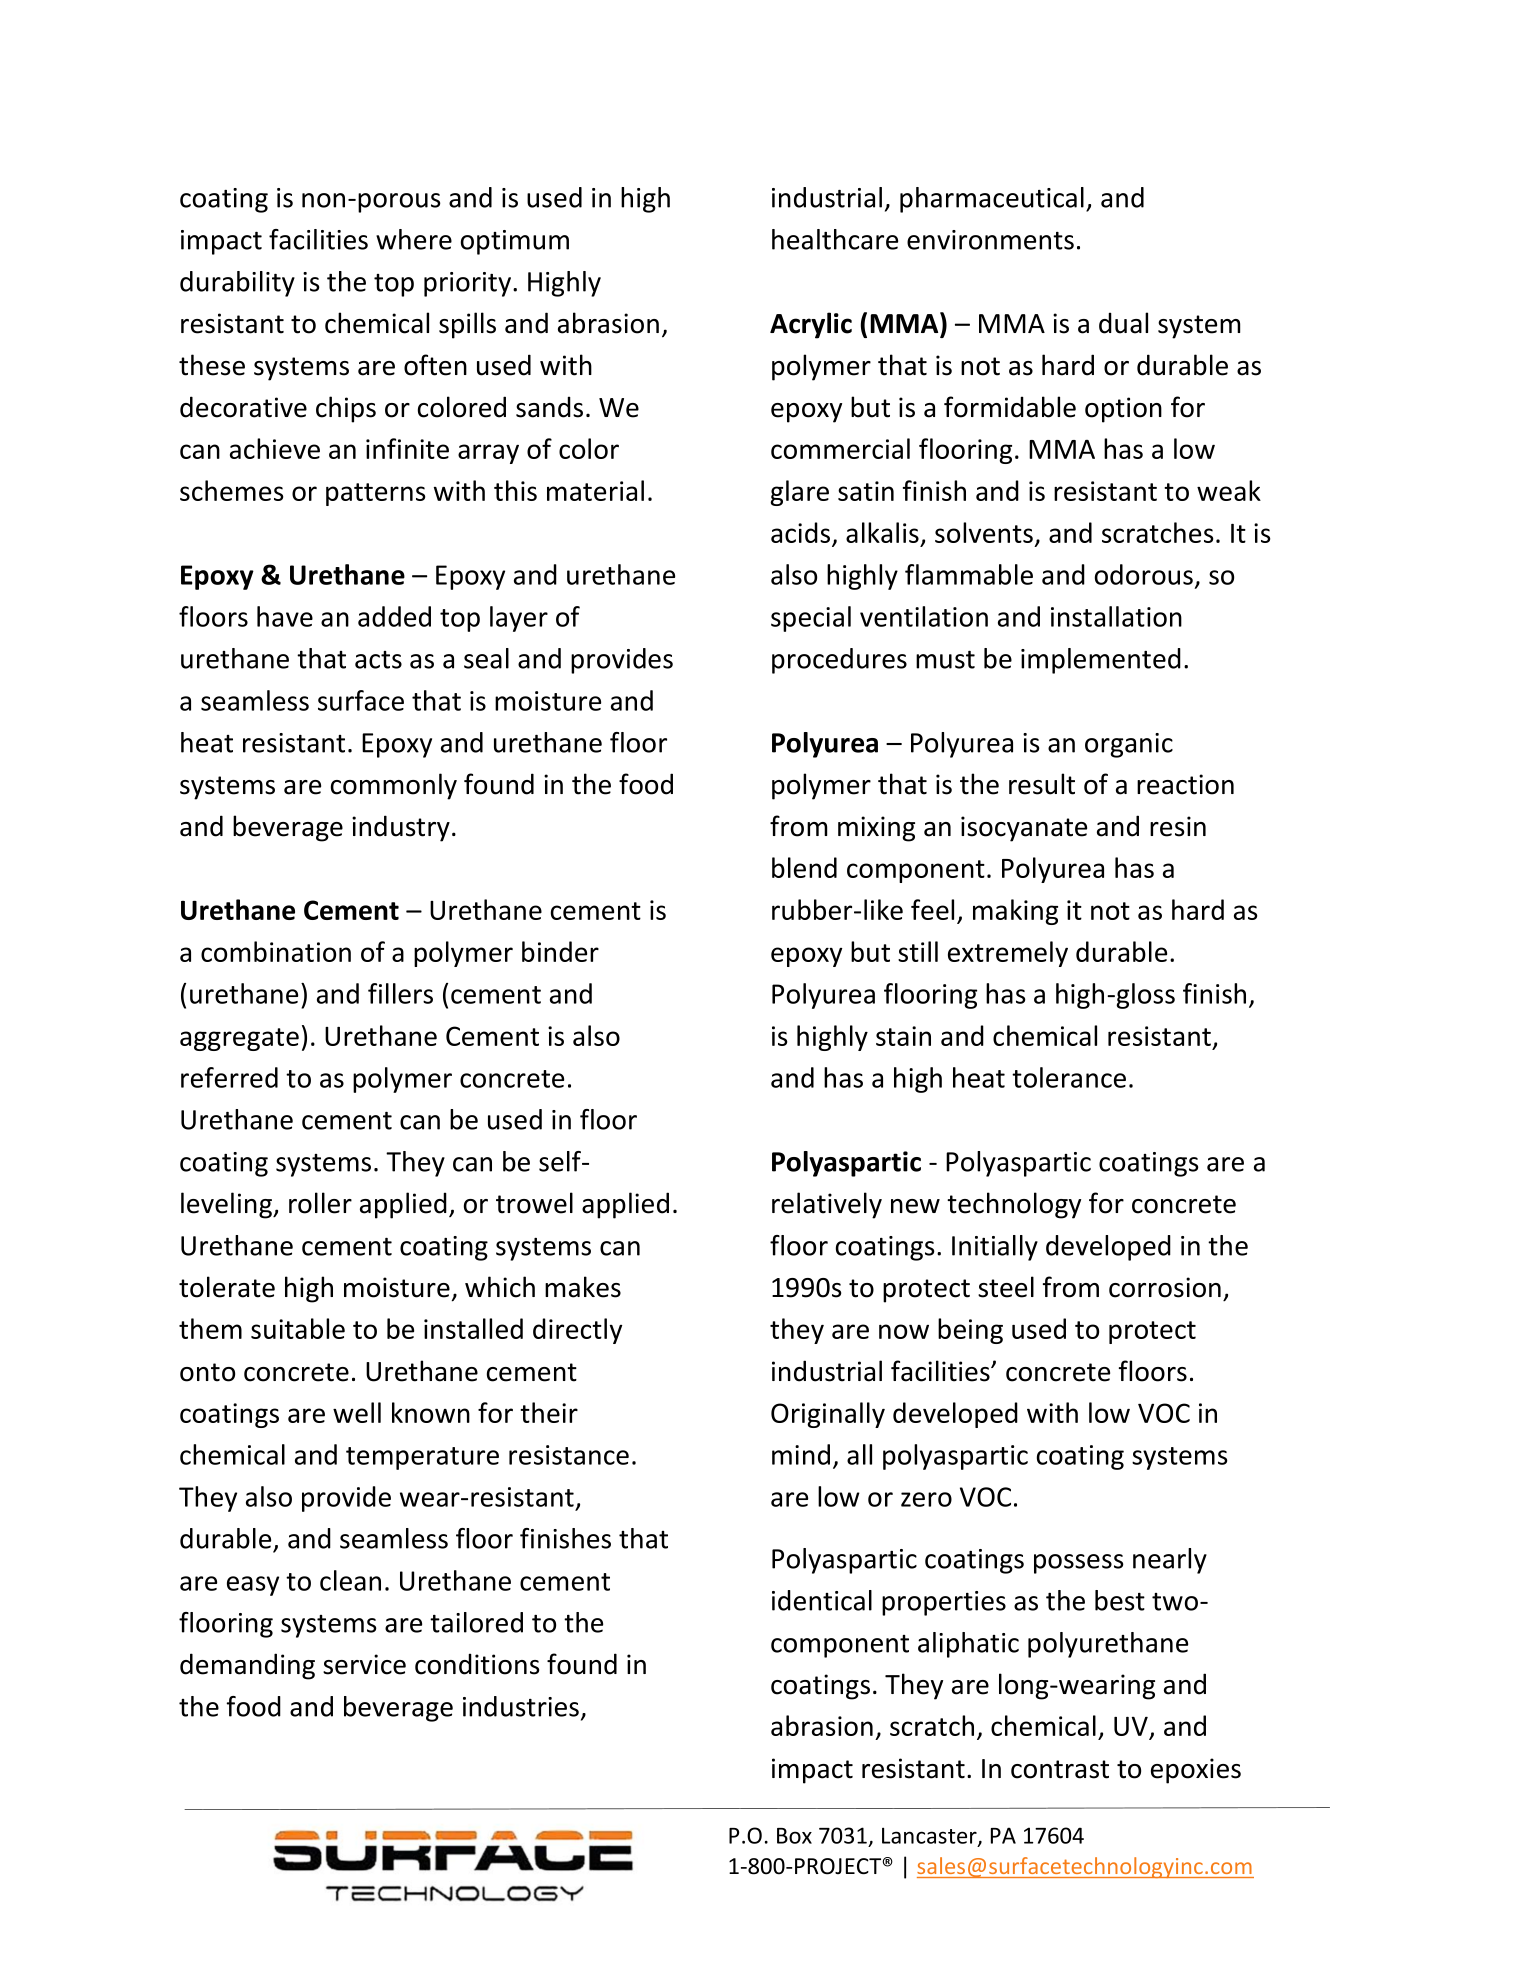 Image resolution: width=1522 pixels, height=1970 pixels. I want to click on fillers, so click(400, 993).
